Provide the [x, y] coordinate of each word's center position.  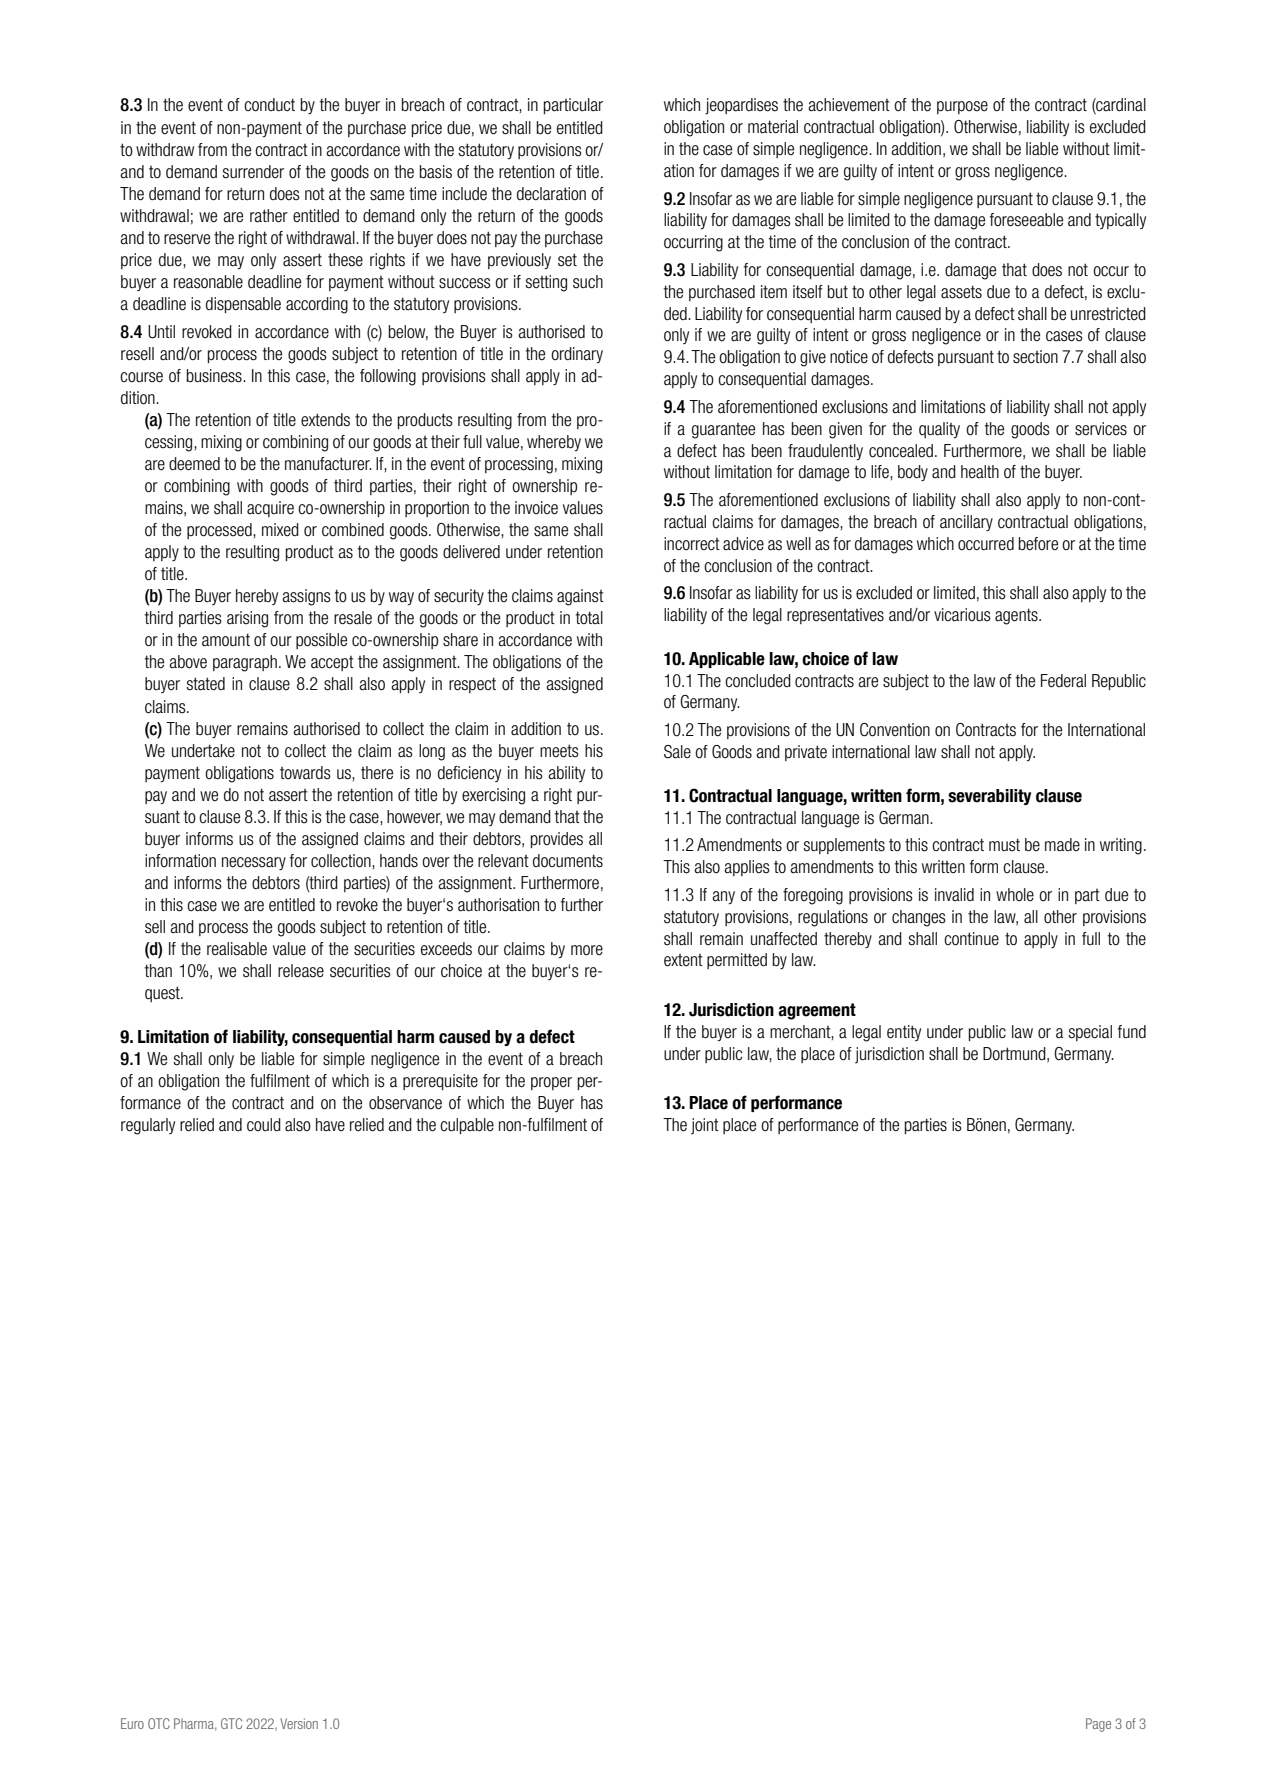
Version [299, 1723]
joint [705, 1126]
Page [1098, 1725]
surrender [253, 172]
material [773, 127]
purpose [962, 107]
